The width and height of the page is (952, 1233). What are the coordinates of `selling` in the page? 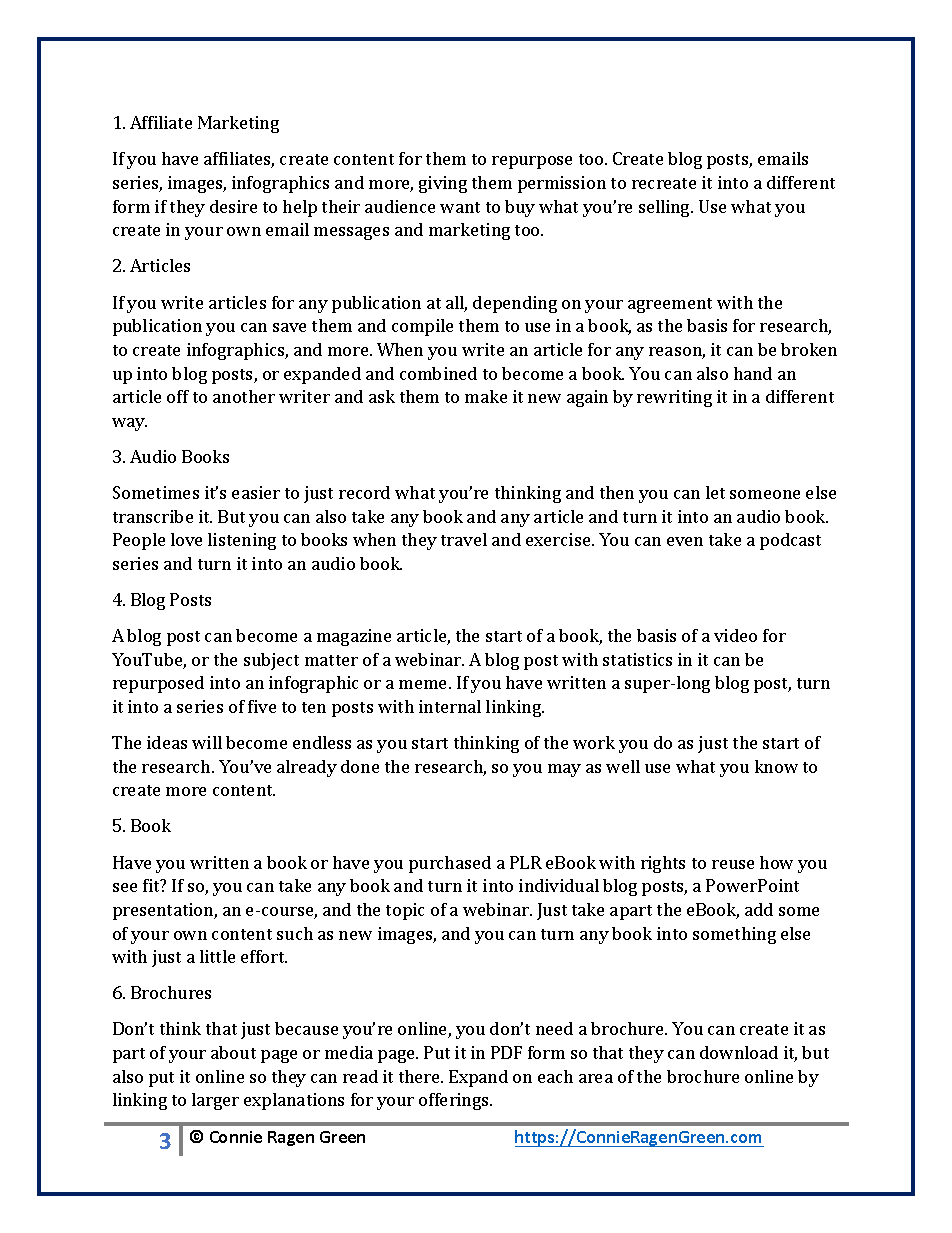 It's located at (666, 208).
